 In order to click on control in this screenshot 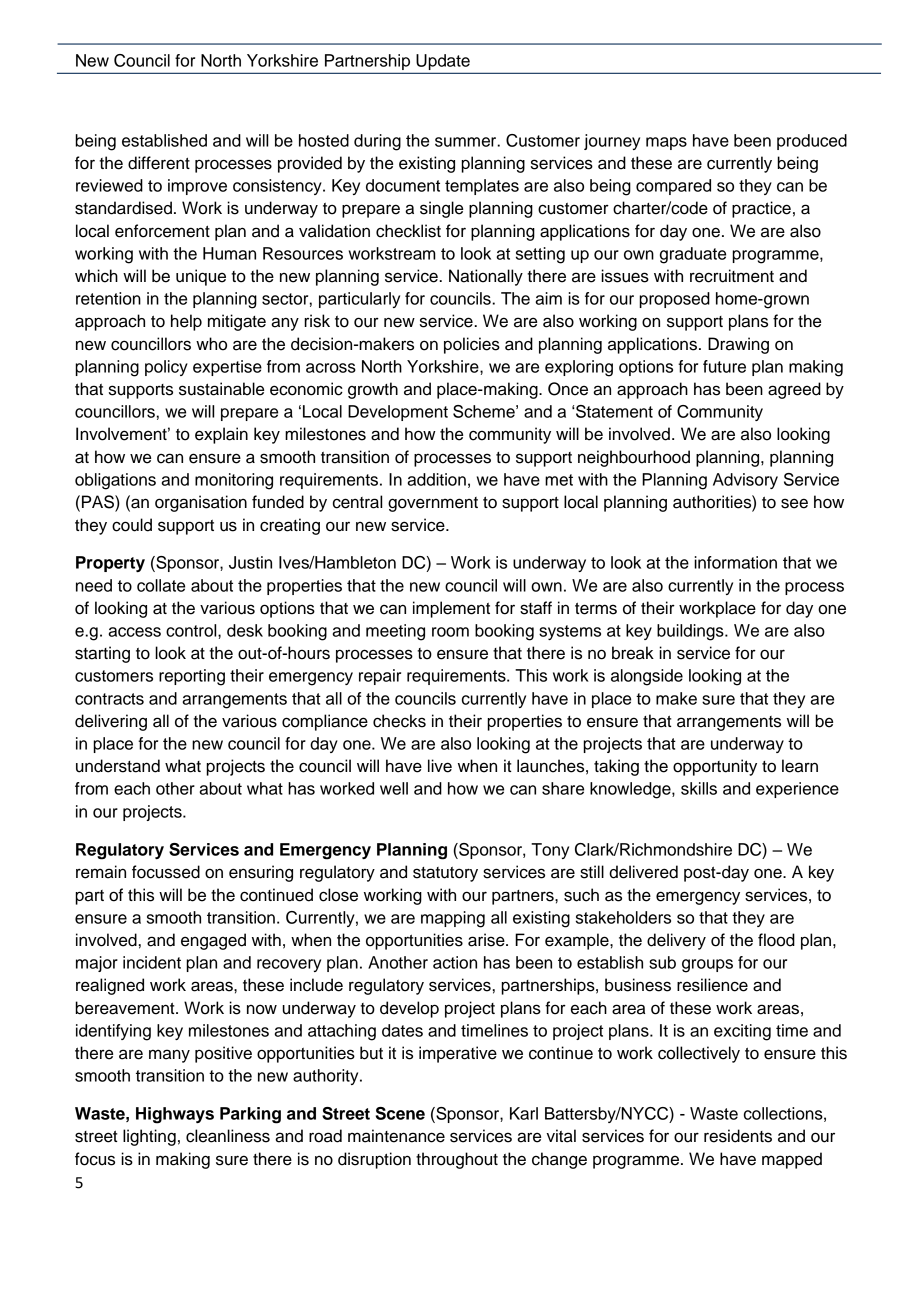, I will do `click(192, 630)`.
